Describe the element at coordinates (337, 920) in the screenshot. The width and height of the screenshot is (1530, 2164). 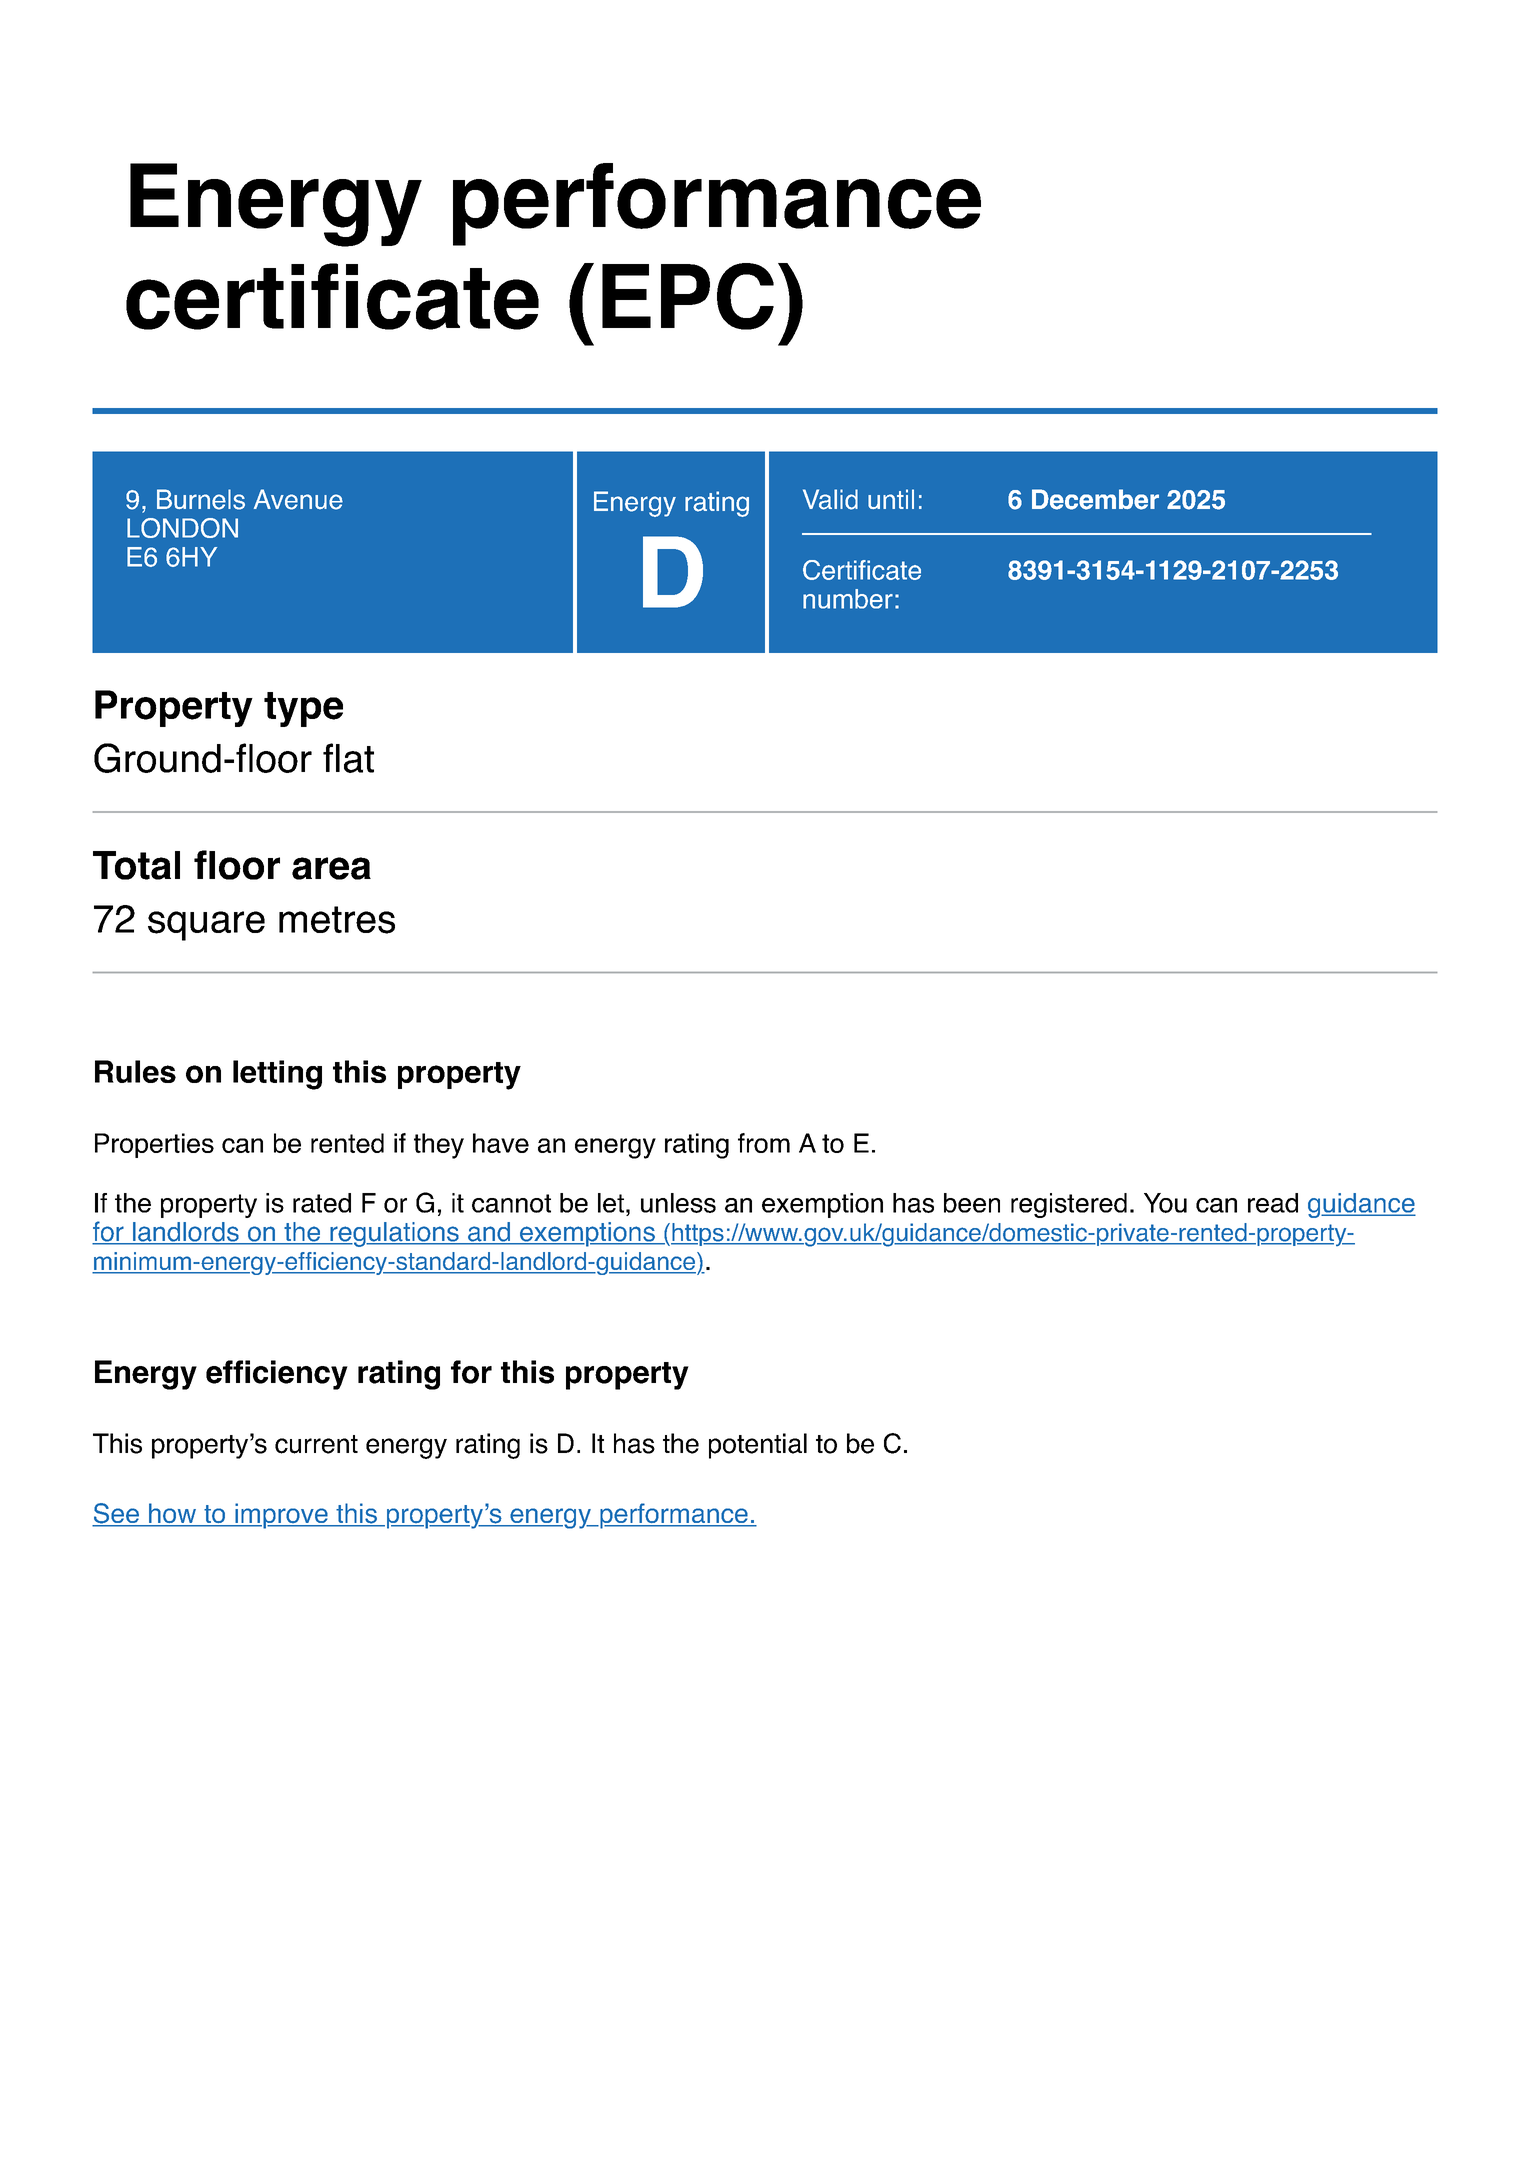
I see `metres` at that location.
